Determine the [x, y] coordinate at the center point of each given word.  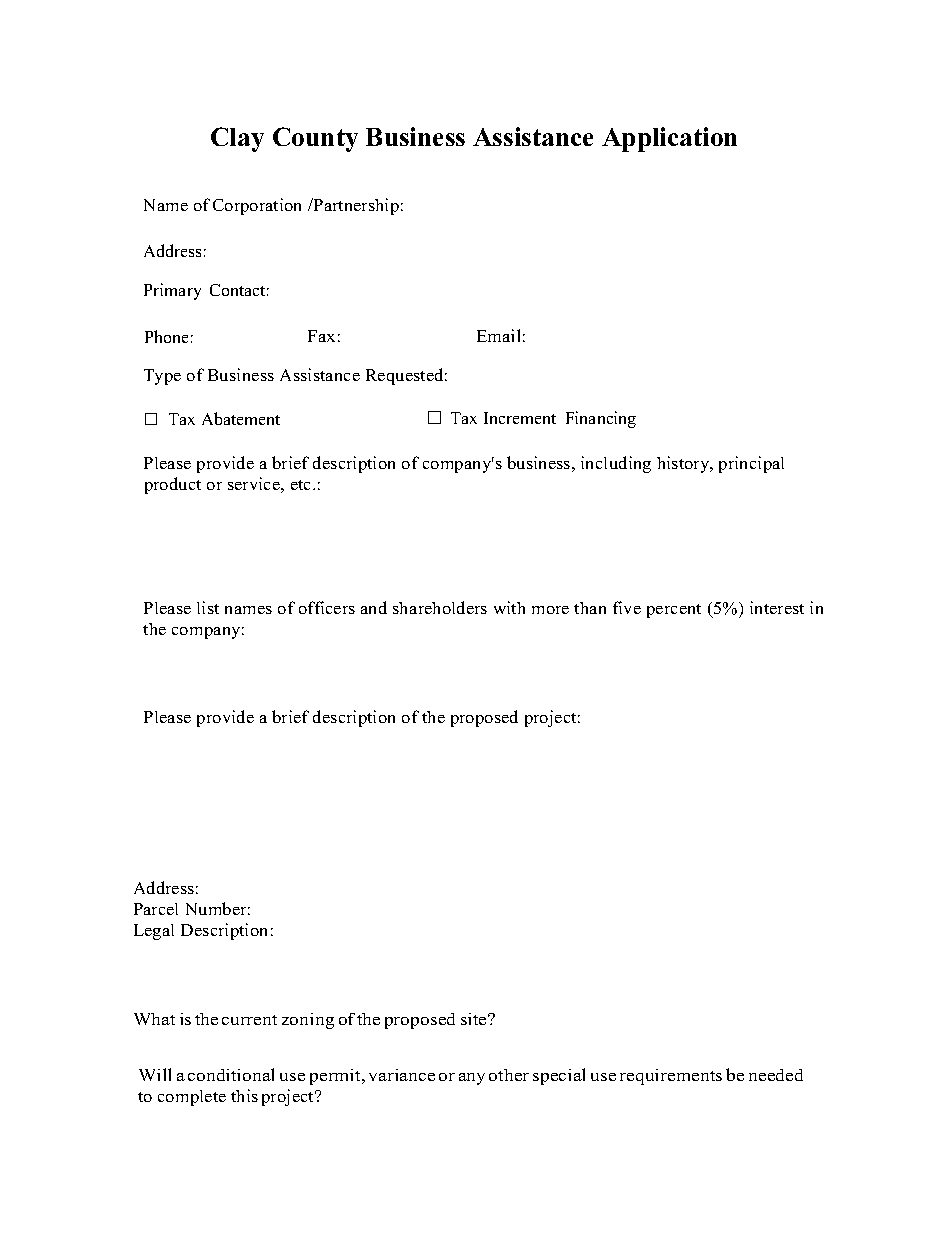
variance [402, 1075]
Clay [237, 139]
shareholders [440, 607]
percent [674, 611]
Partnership [355, 206]
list [208, 607]
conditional [231, 1074]
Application [669, 139]
